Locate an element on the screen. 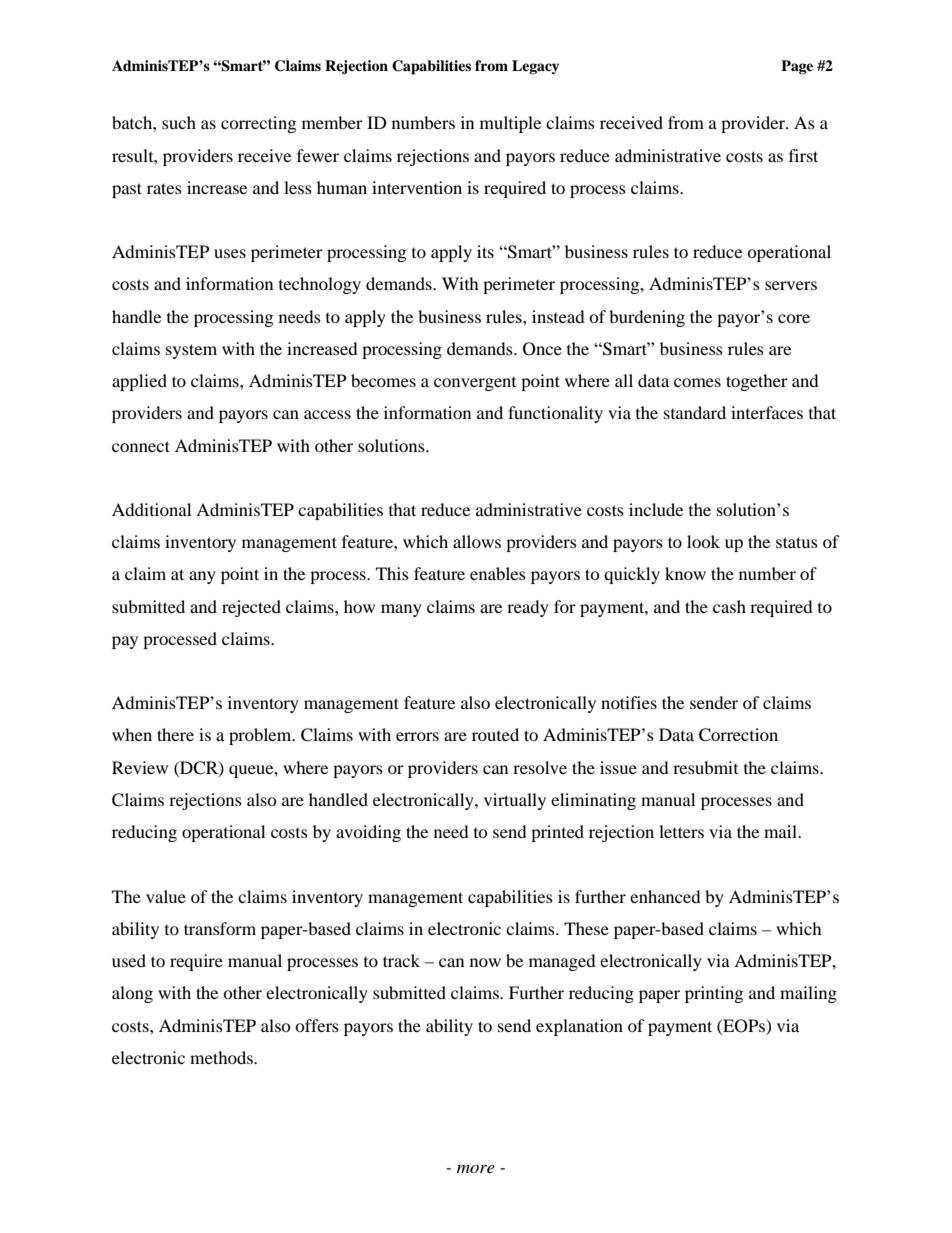 This screenshot has width=952, height=1233. virtually is located at coordinates (515, 801).
